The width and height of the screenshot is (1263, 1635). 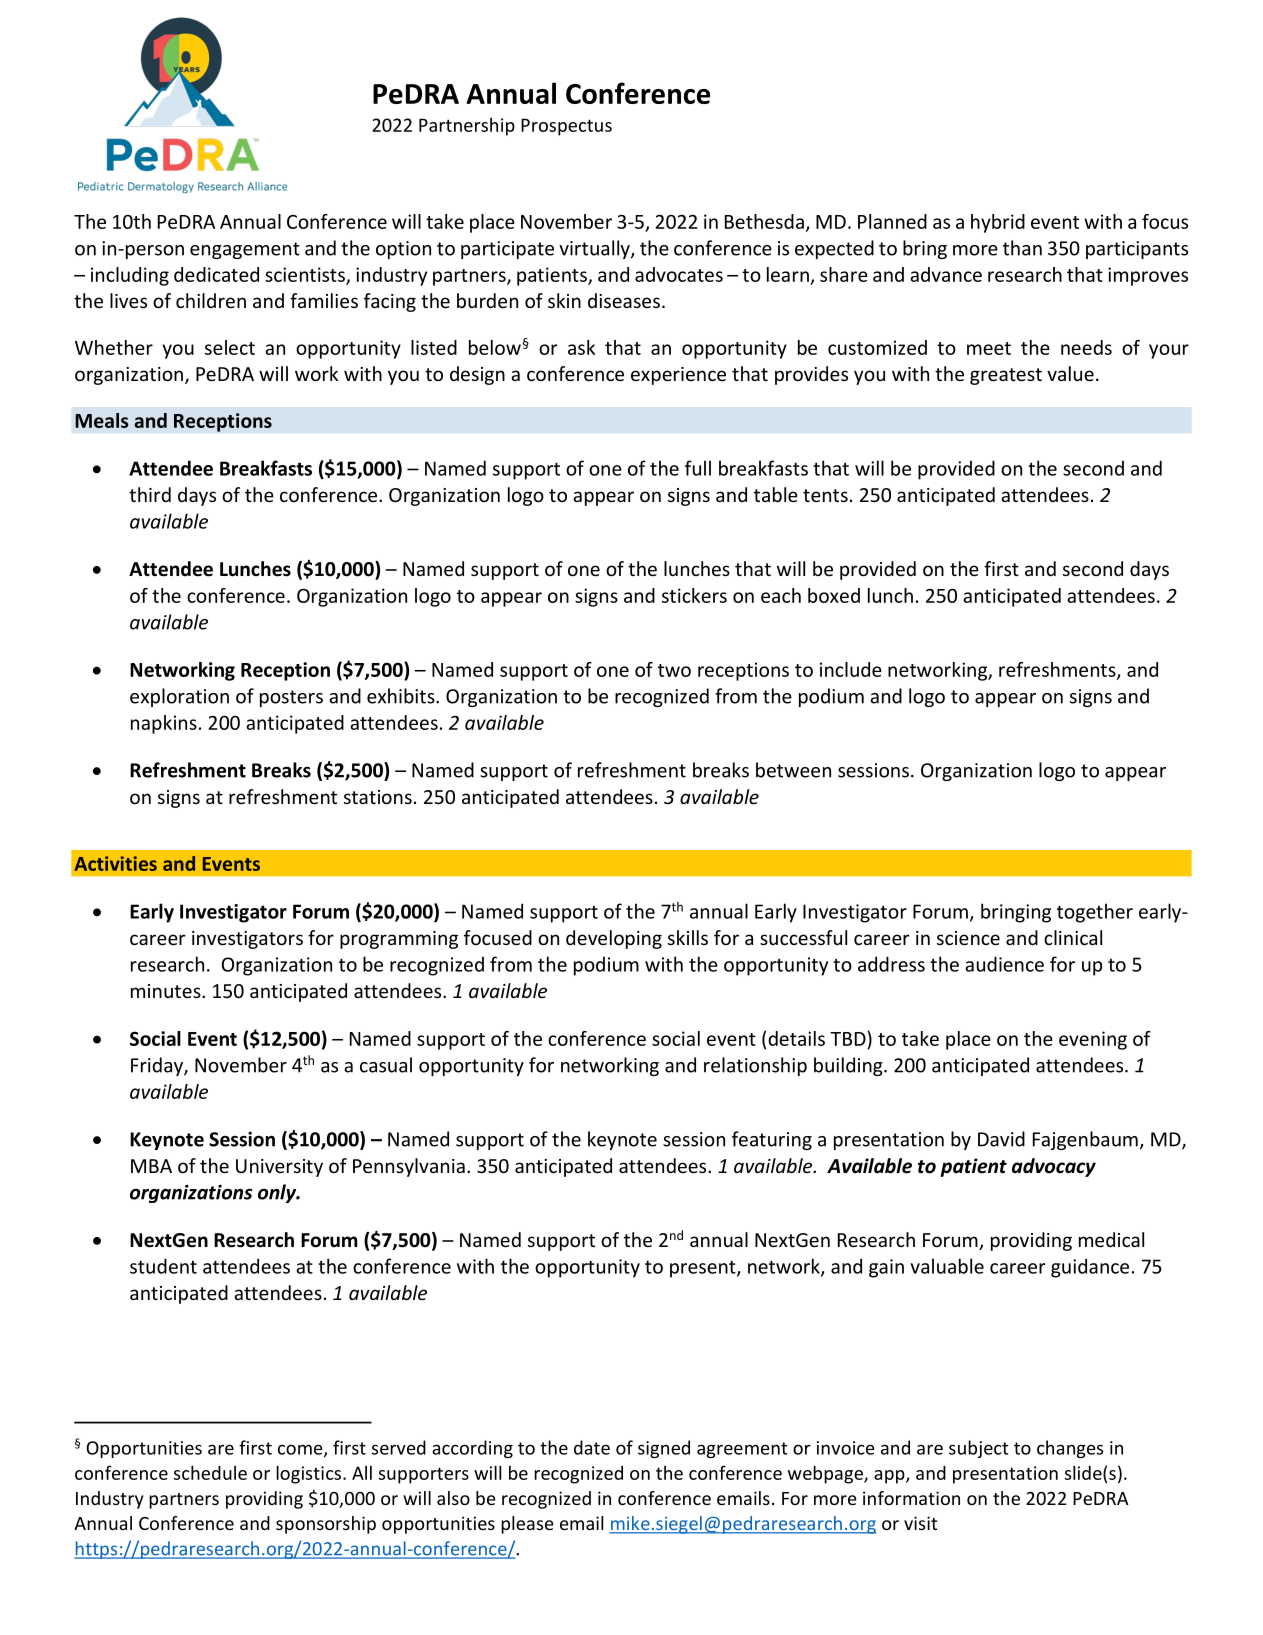 What do you see at coordinates (566, 127) in the screenshot?
I see `Prospectus` at bounding box center [566, 127].
